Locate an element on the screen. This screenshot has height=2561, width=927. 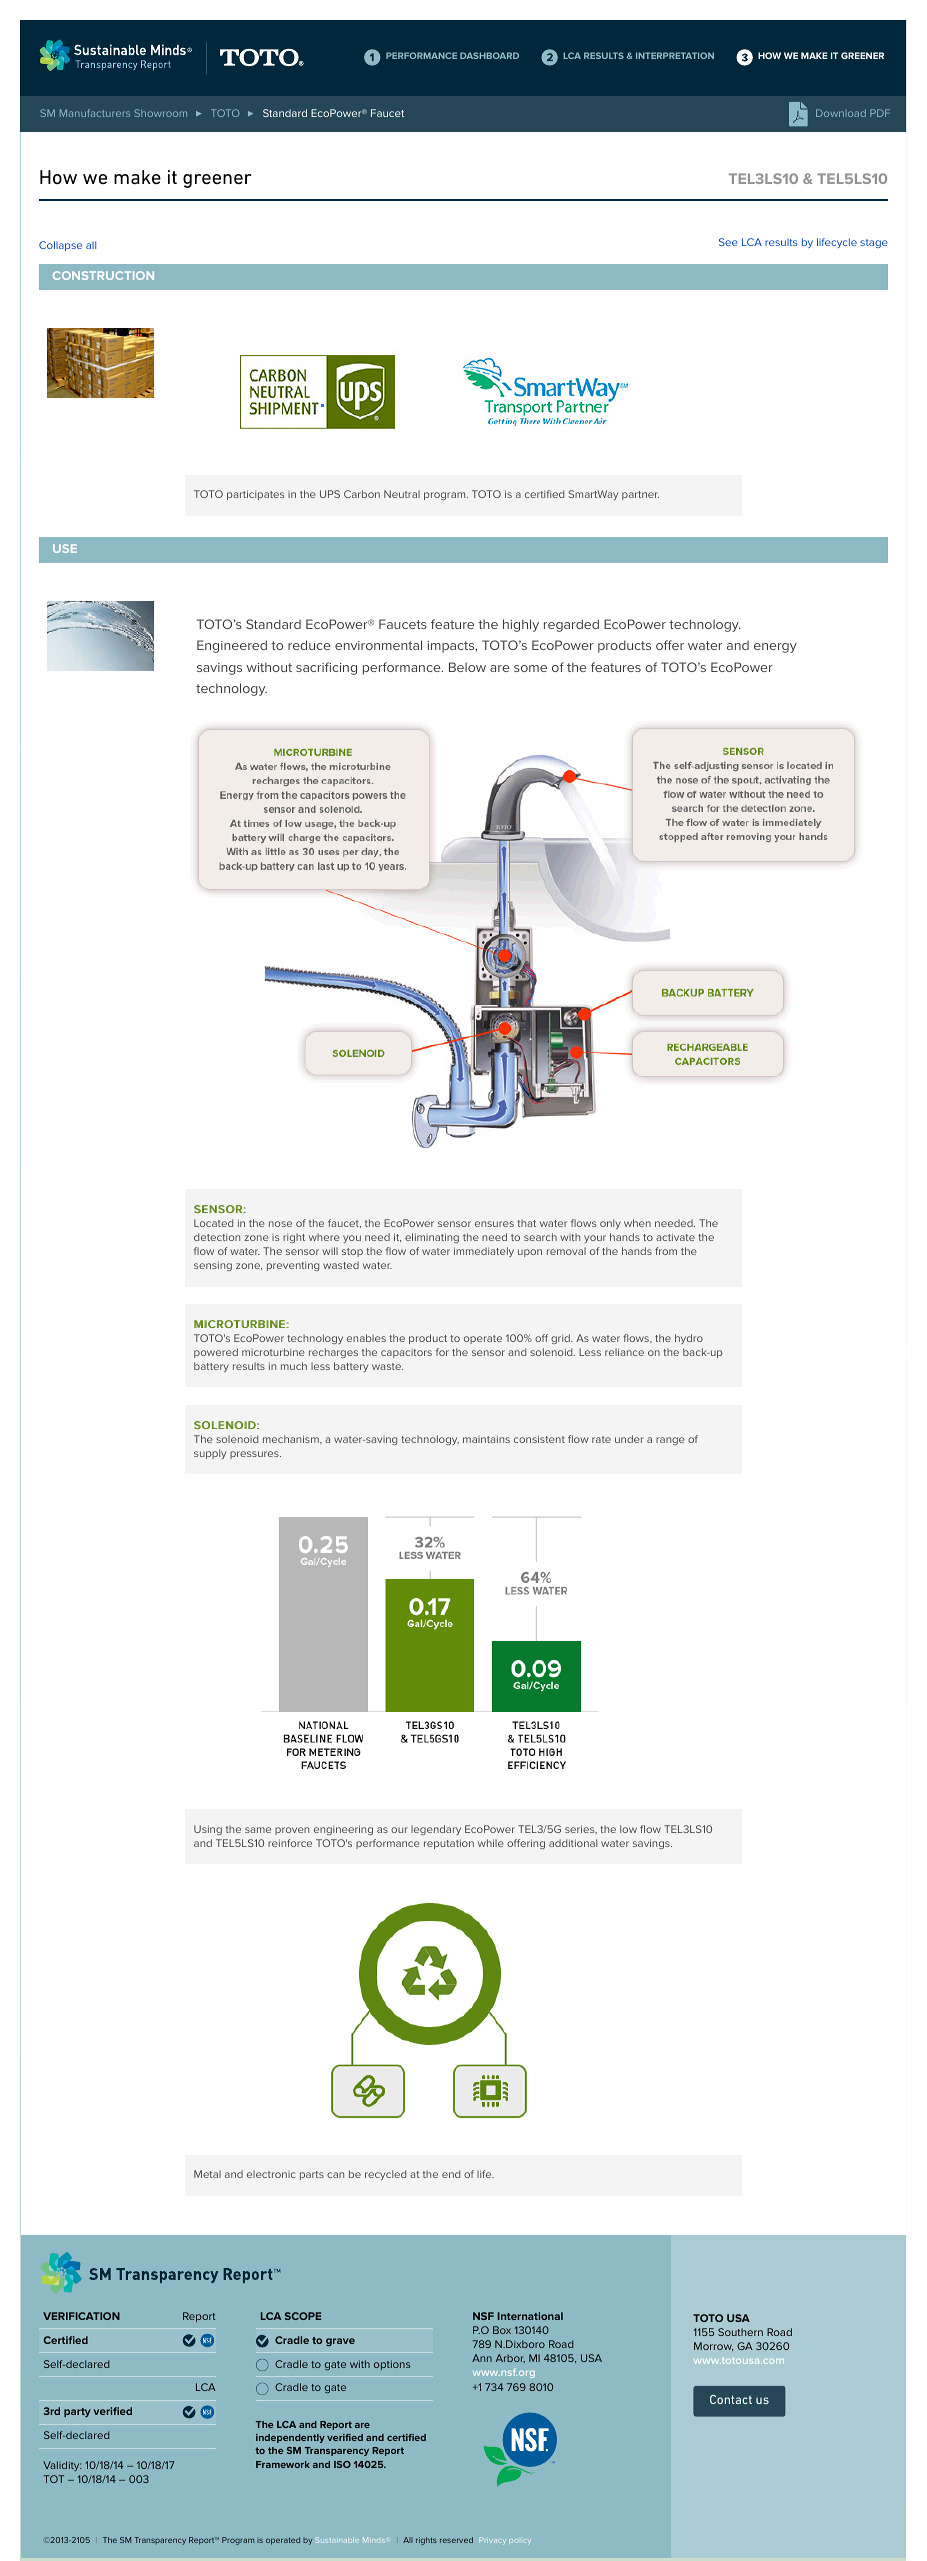
Contact is located at coordinates (731, 2399).
